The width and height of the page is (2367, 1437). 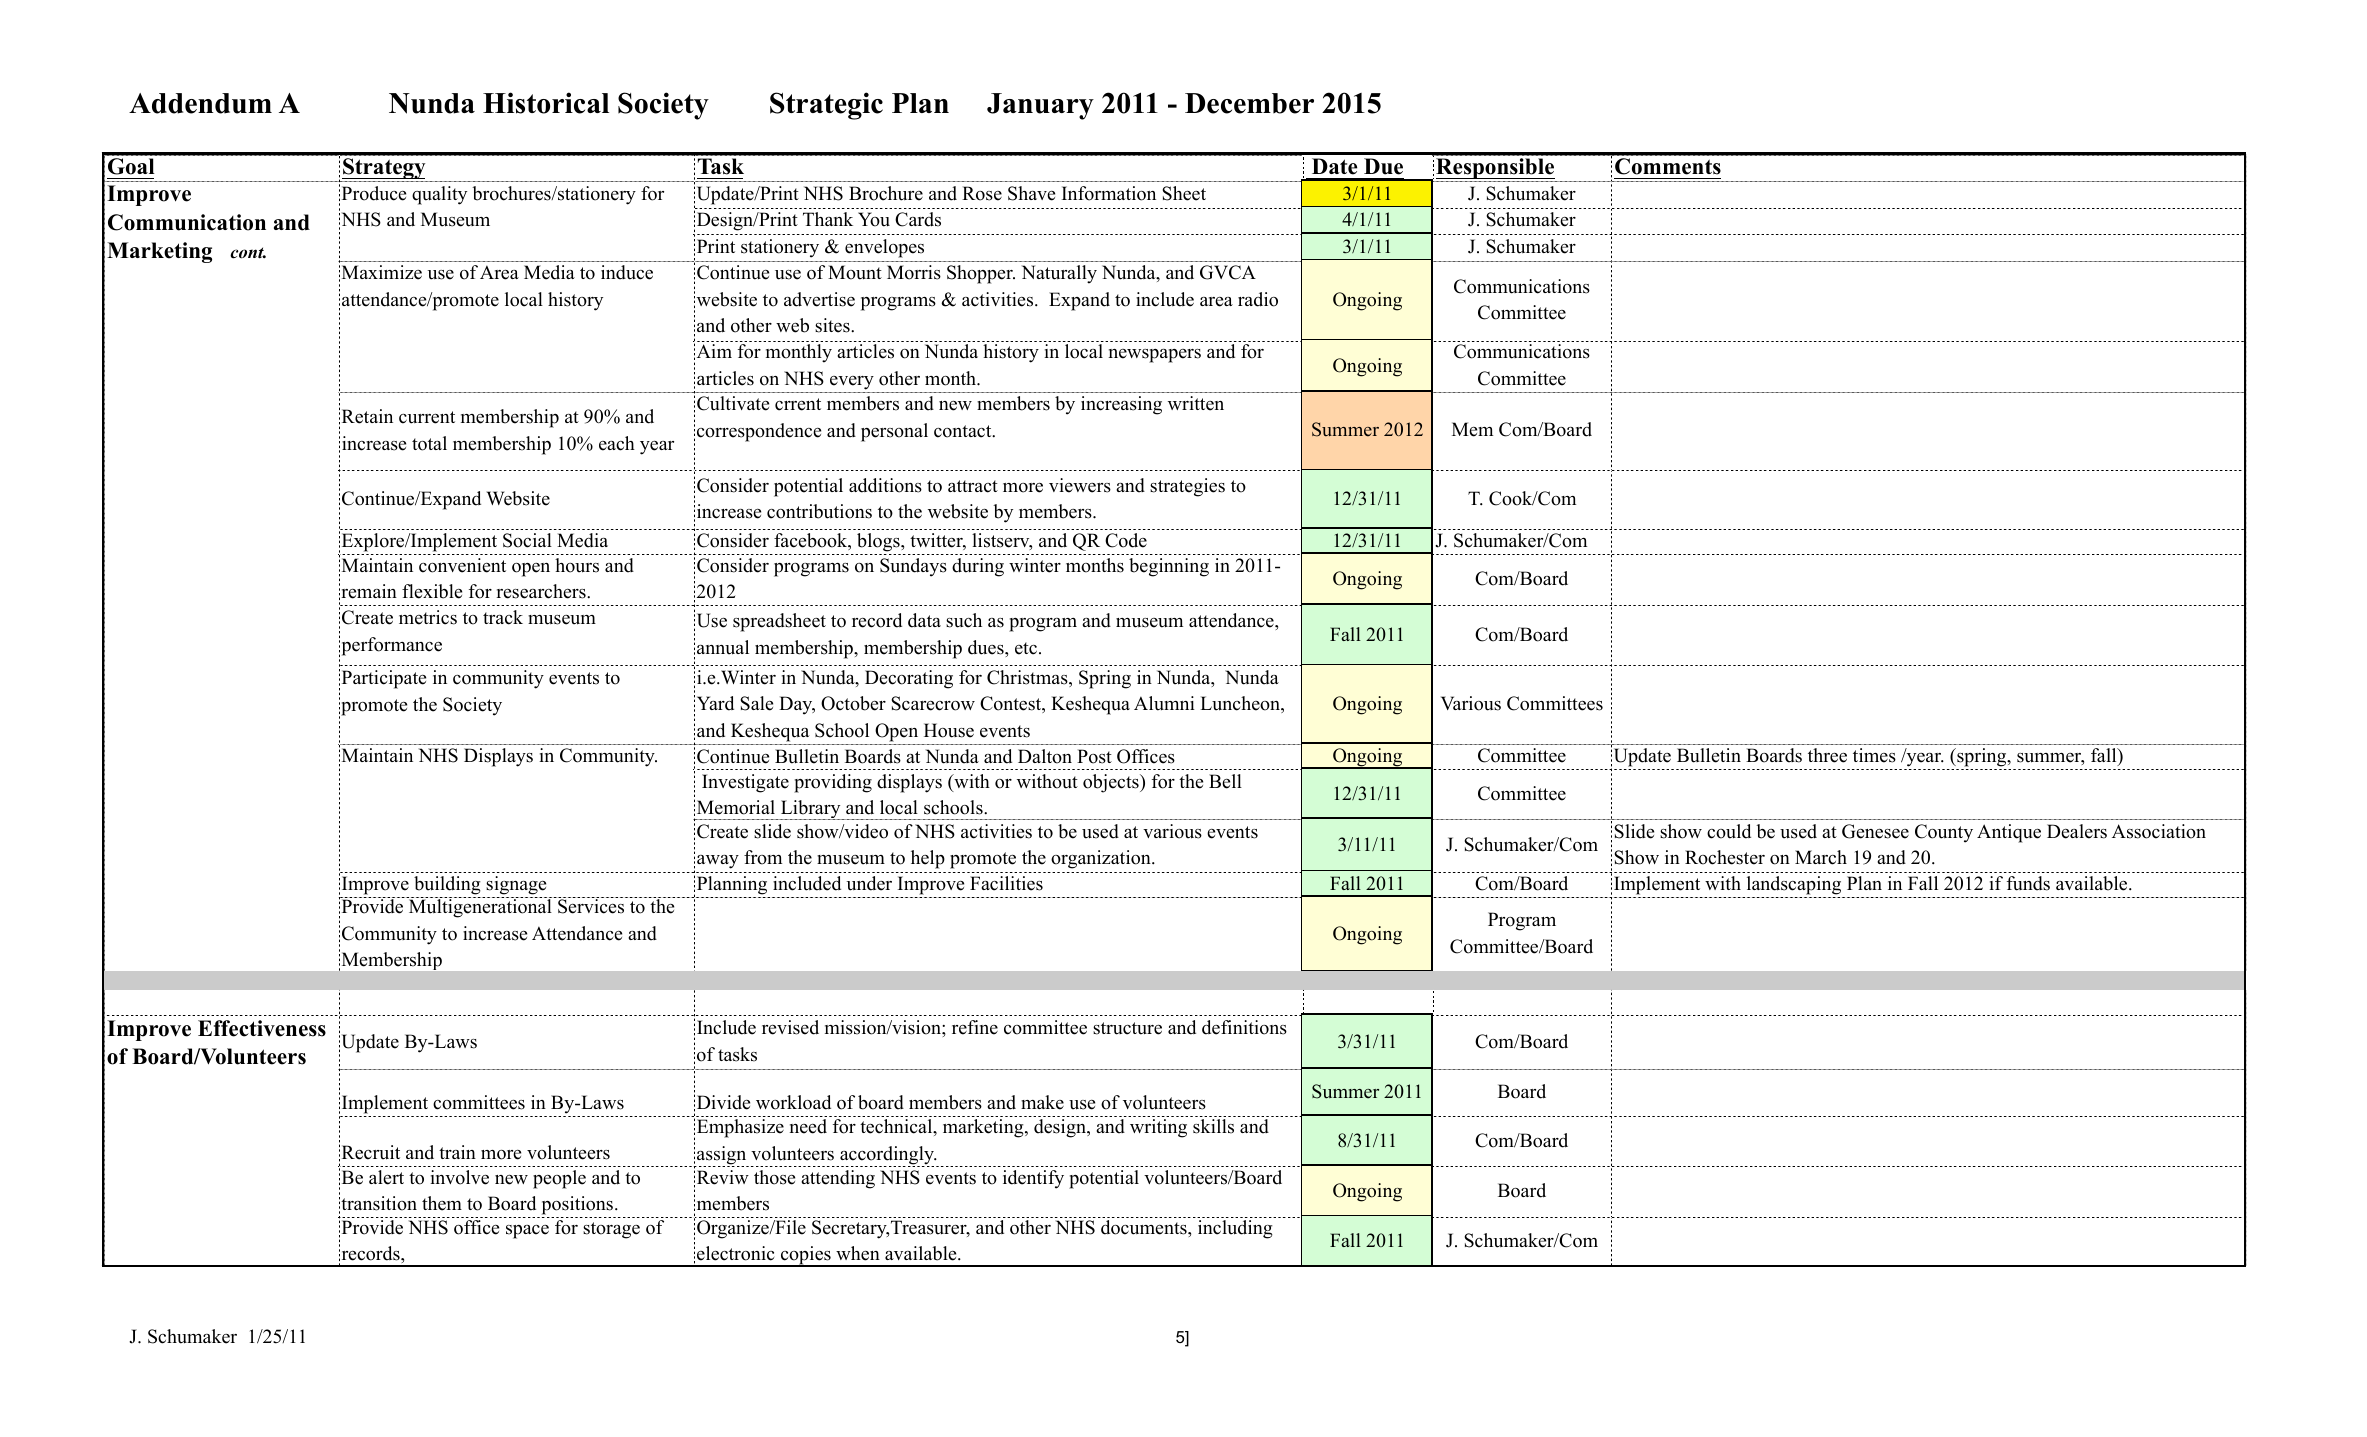 What do you see at coordinates (1249, 103) in the page?
I see `December` at bounding box center [1249, 103].
